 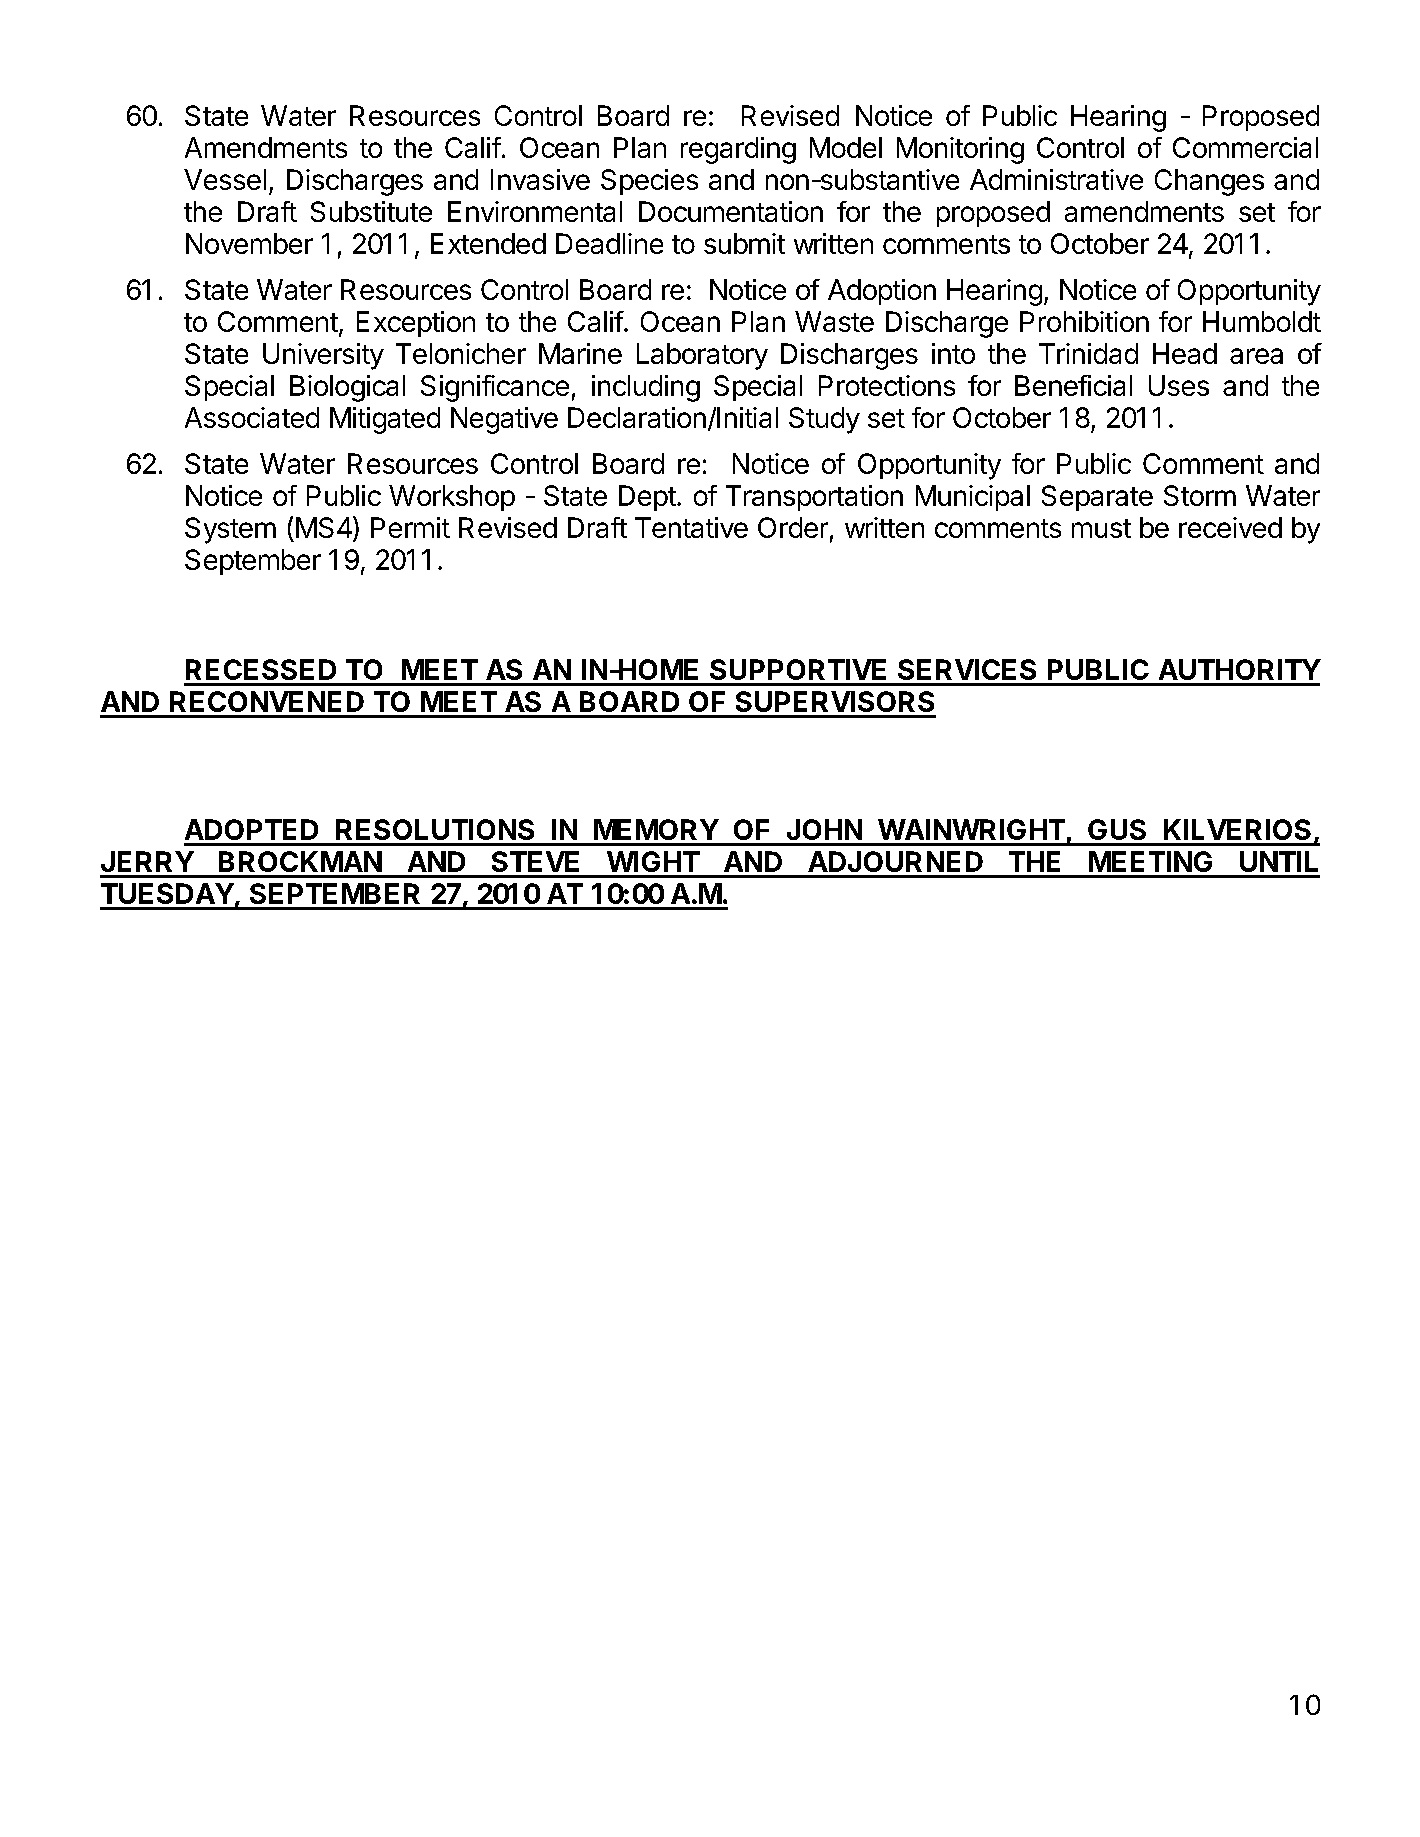 What do you see at coordinates (744, 243) in the document?
I see `submit` at bounding box center [744, 243].
